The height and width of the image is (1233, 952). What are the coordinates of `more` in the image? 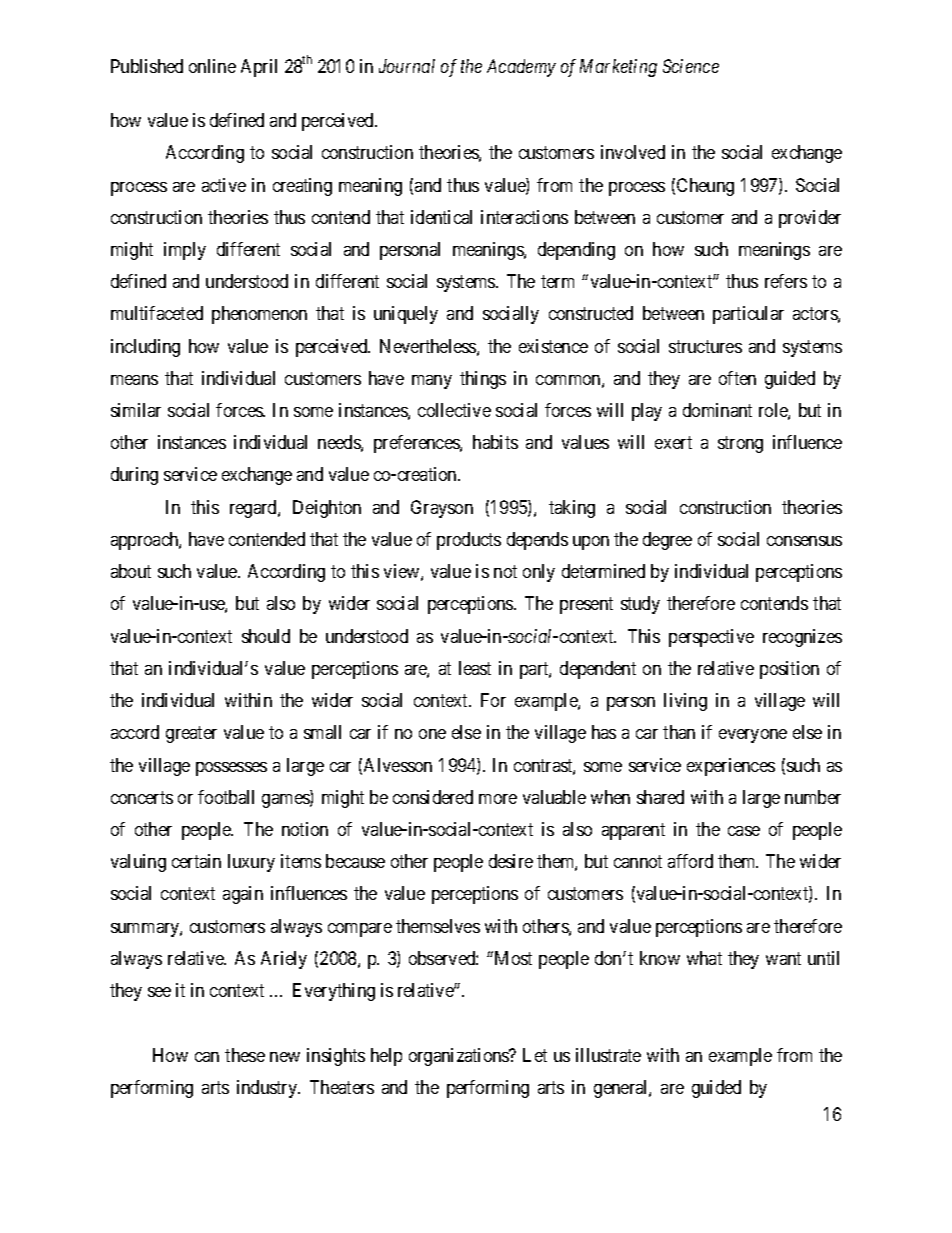 It's located at (498, 799).
